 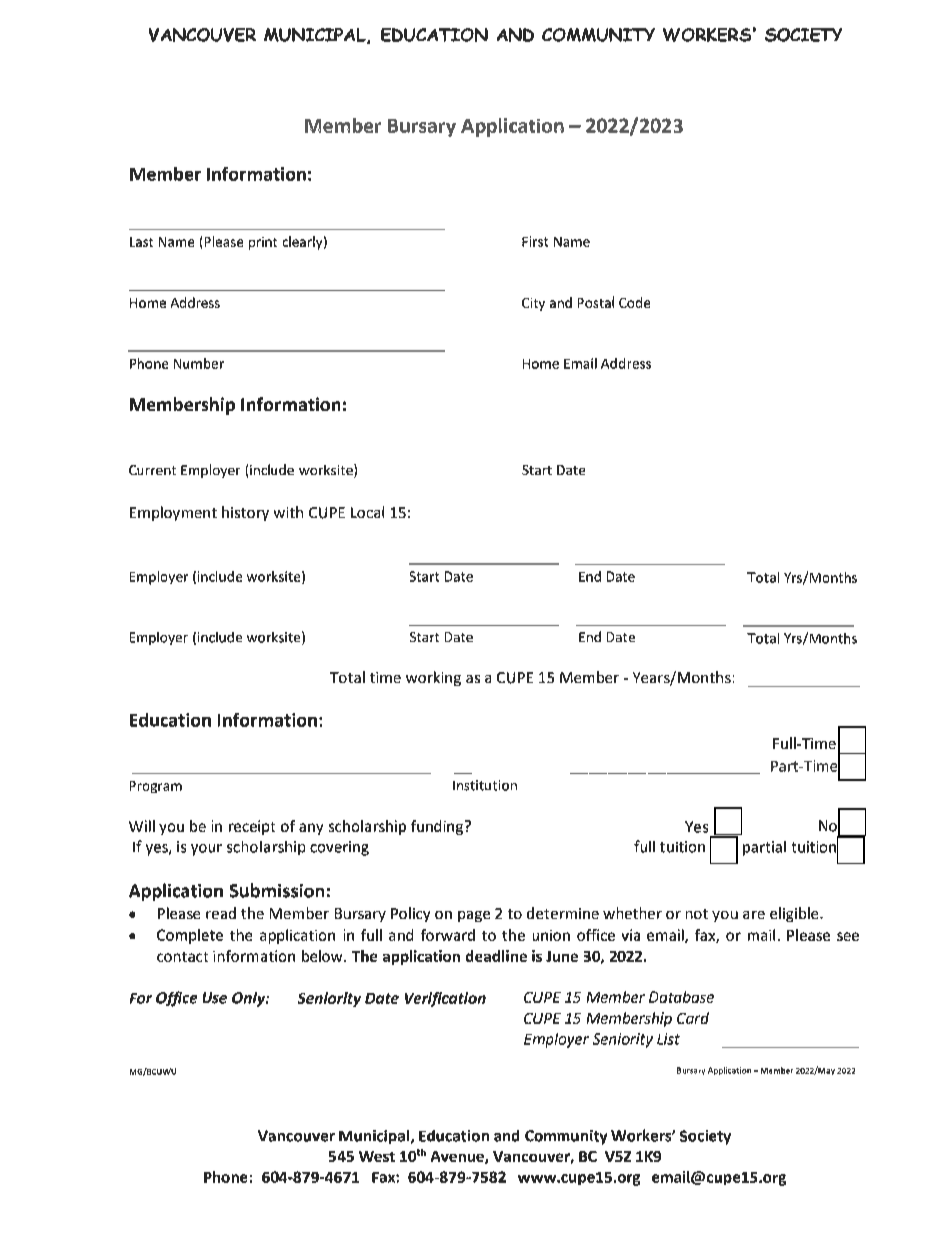 What do you see at coordinates (433, 678) in the screenshot?
I see `working` at bounding box center [433, 678].
